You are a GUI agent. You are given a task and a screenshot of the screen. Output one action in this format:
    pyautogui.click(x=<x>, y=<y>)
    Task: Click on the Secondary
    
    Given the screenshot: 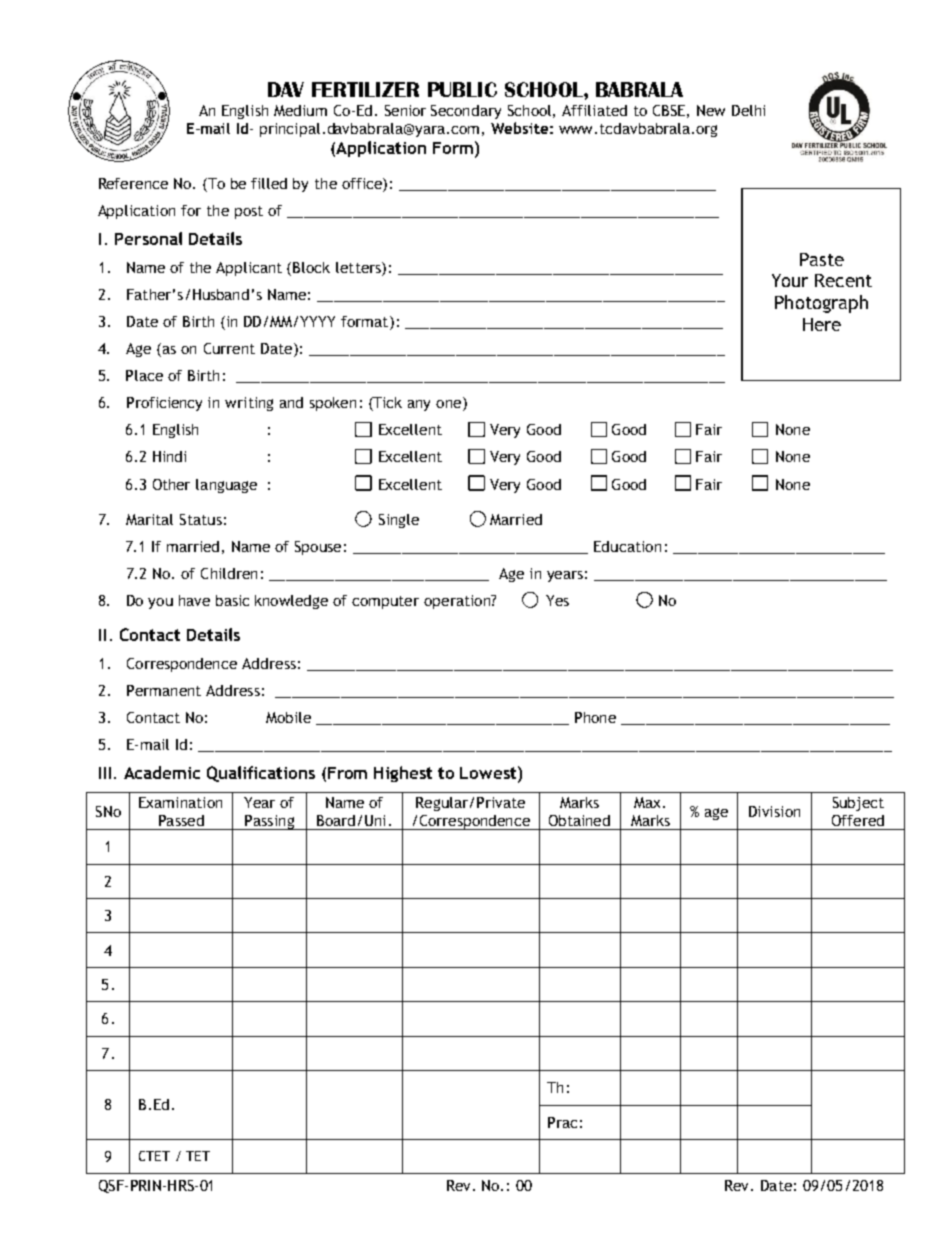 What is the action you would take?
    pyautogui.click(x=466, y=112)
